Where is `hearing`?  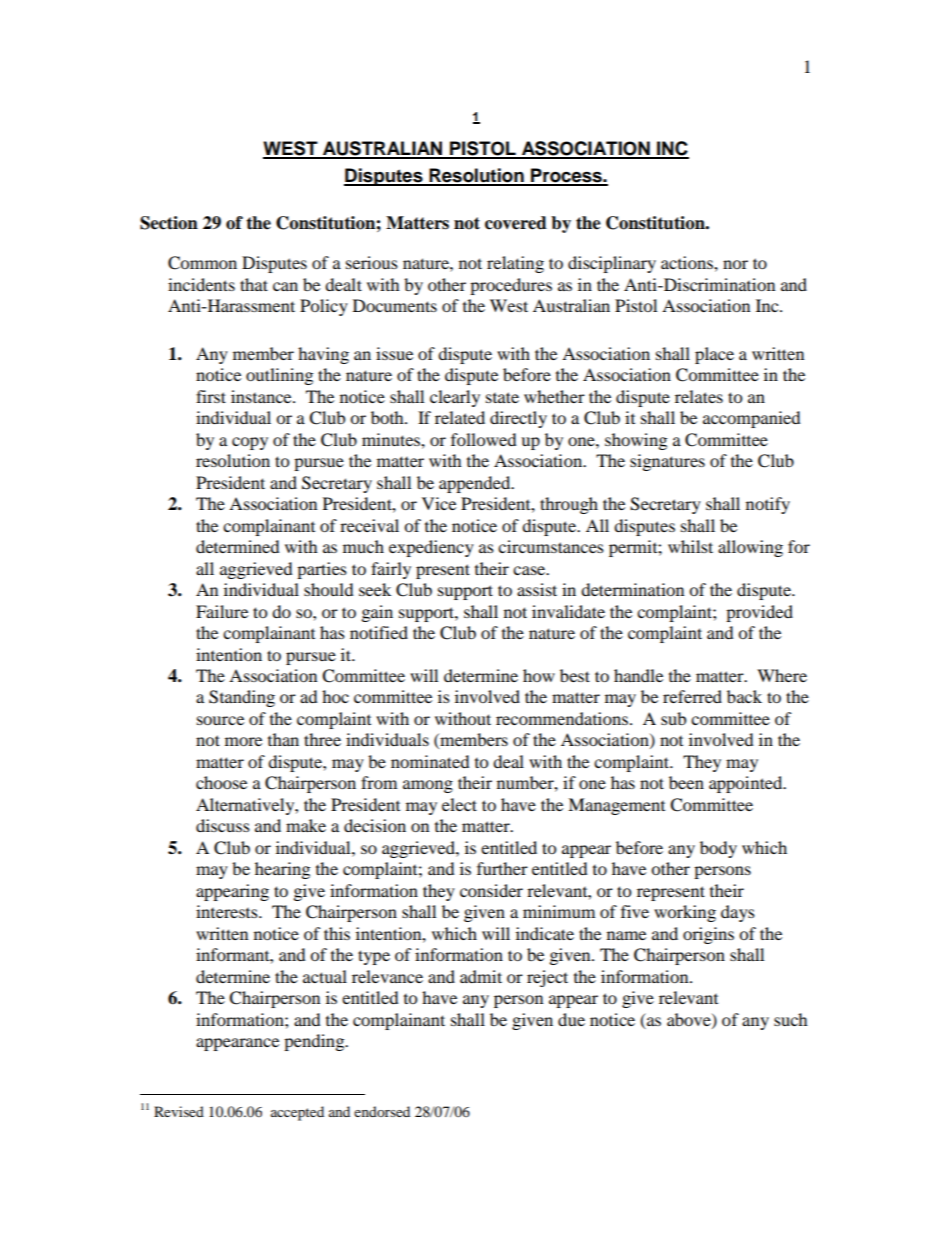 hearing is located at coordinates (282, 870).
